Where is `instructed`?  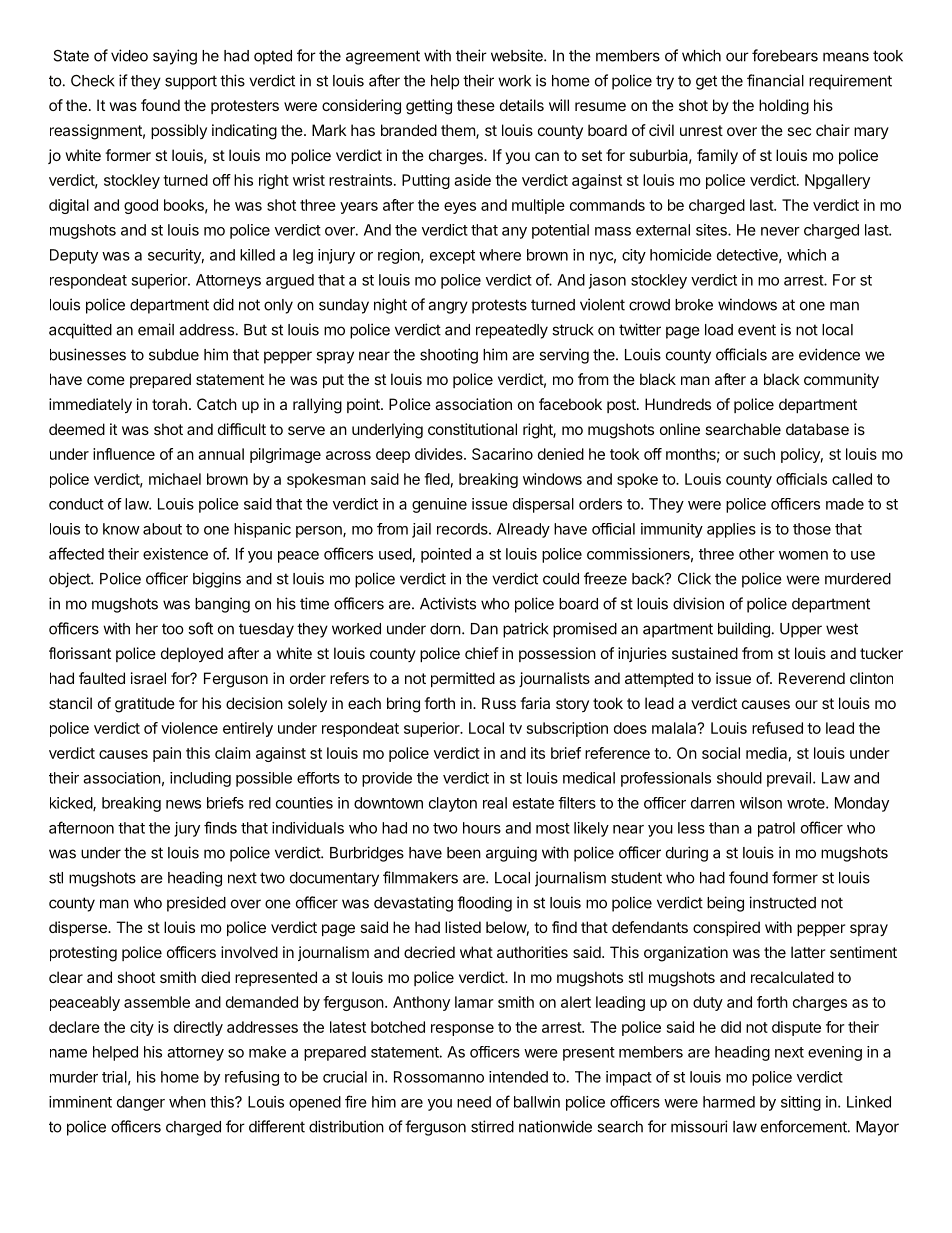
instructed is located at coordinates (782, 902).
